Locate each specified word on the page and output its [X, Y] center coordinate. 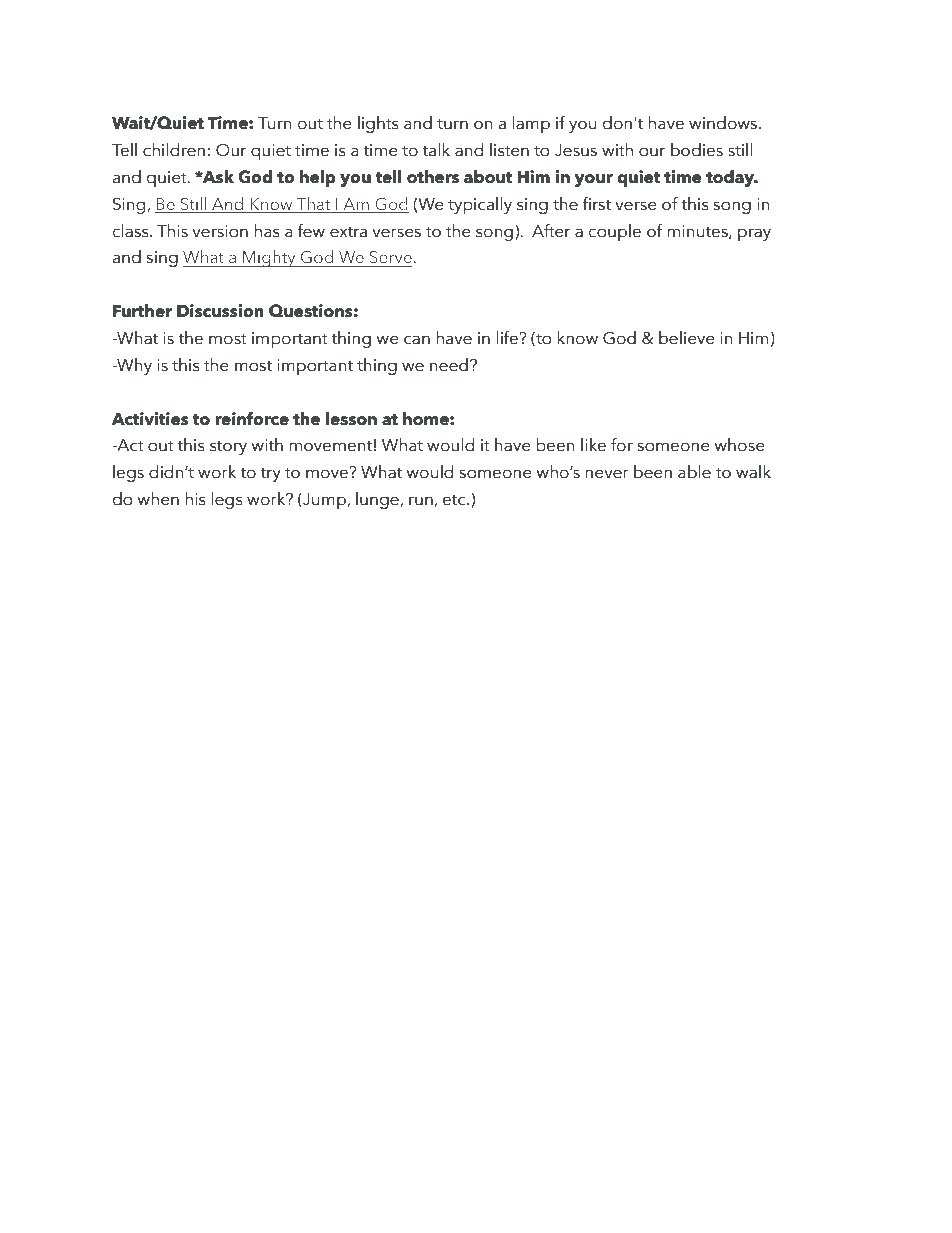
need [449, 365]
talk [436, 150]
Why [133, 366]
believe [687, 338]
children [174, 150]
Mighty [269, 258]
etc [455, 500]
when [158, 499]
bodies [697, 150]
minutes [698, 232]
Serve [392, 257]
